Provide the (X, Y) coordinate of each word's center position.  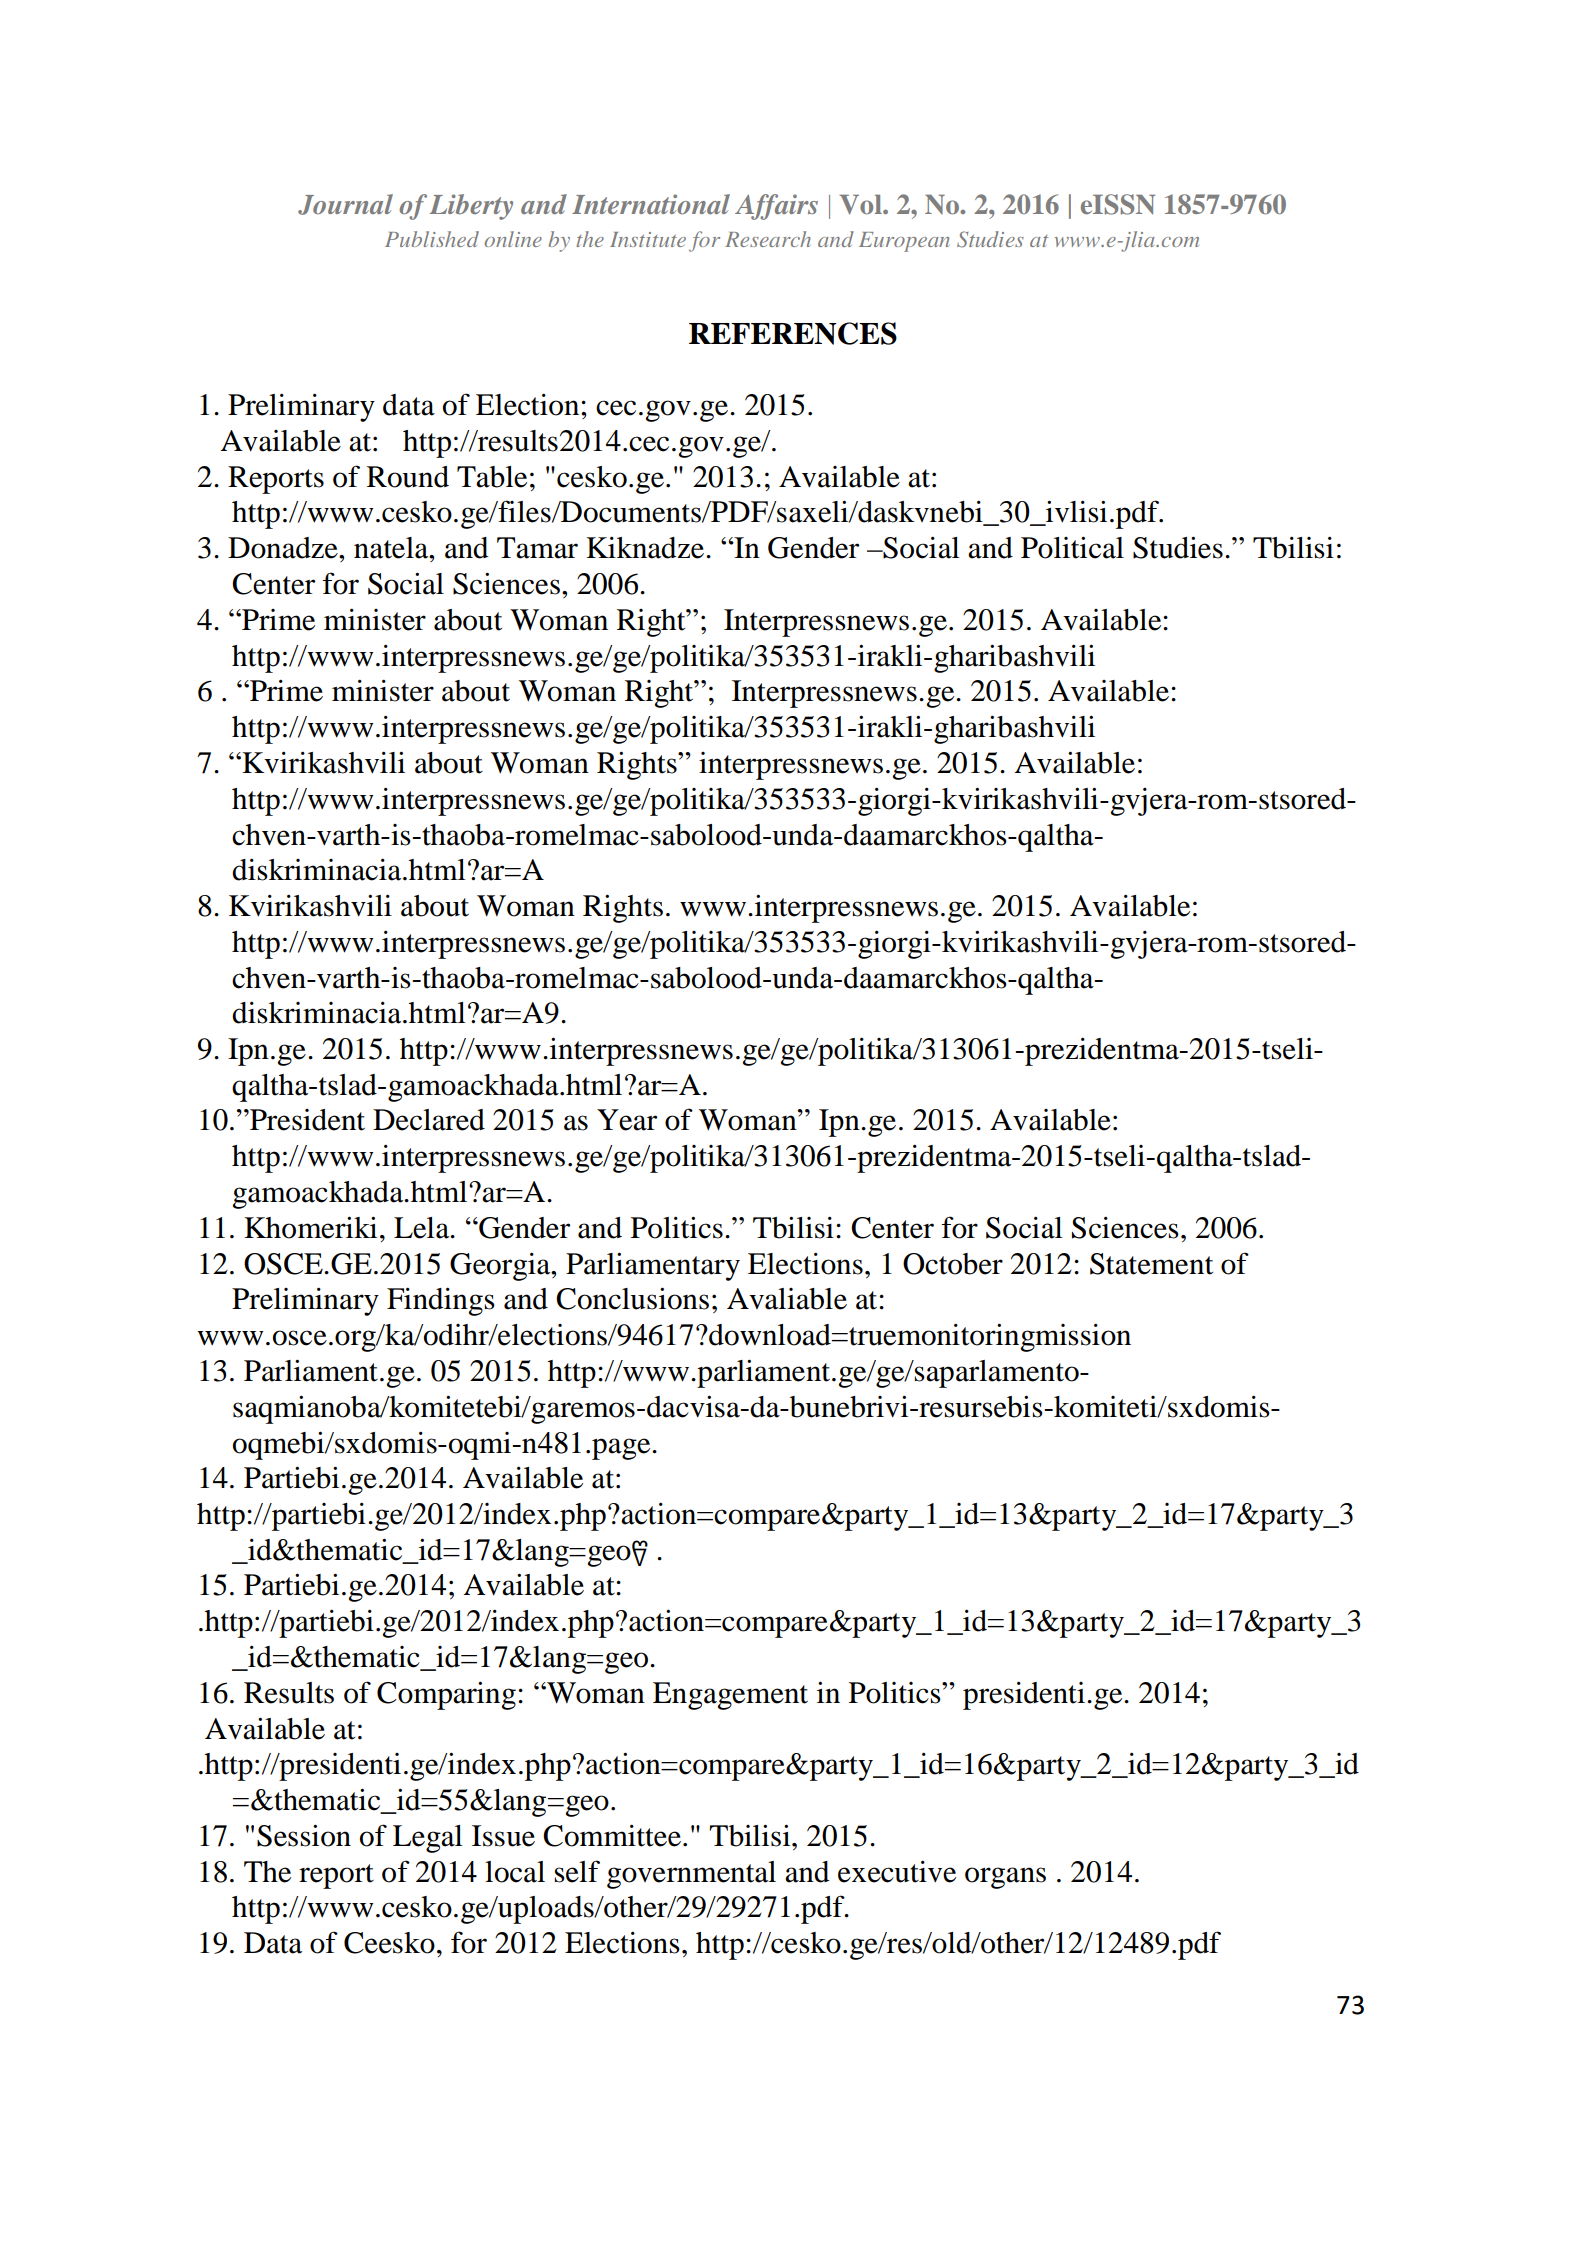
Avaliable (787, 1299)
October (953, 1264)
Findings (441, 1302)
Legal (427, 1839)
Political (1072, 547)
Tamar (537, 548)
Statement (1151, 1264)
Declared (429, 1120)
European (904, 242)
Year (627, 1120)
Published (432, 239)
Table (492, 477)
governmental (691, 1875)
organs (1005, 1878)
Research (768, 239)
